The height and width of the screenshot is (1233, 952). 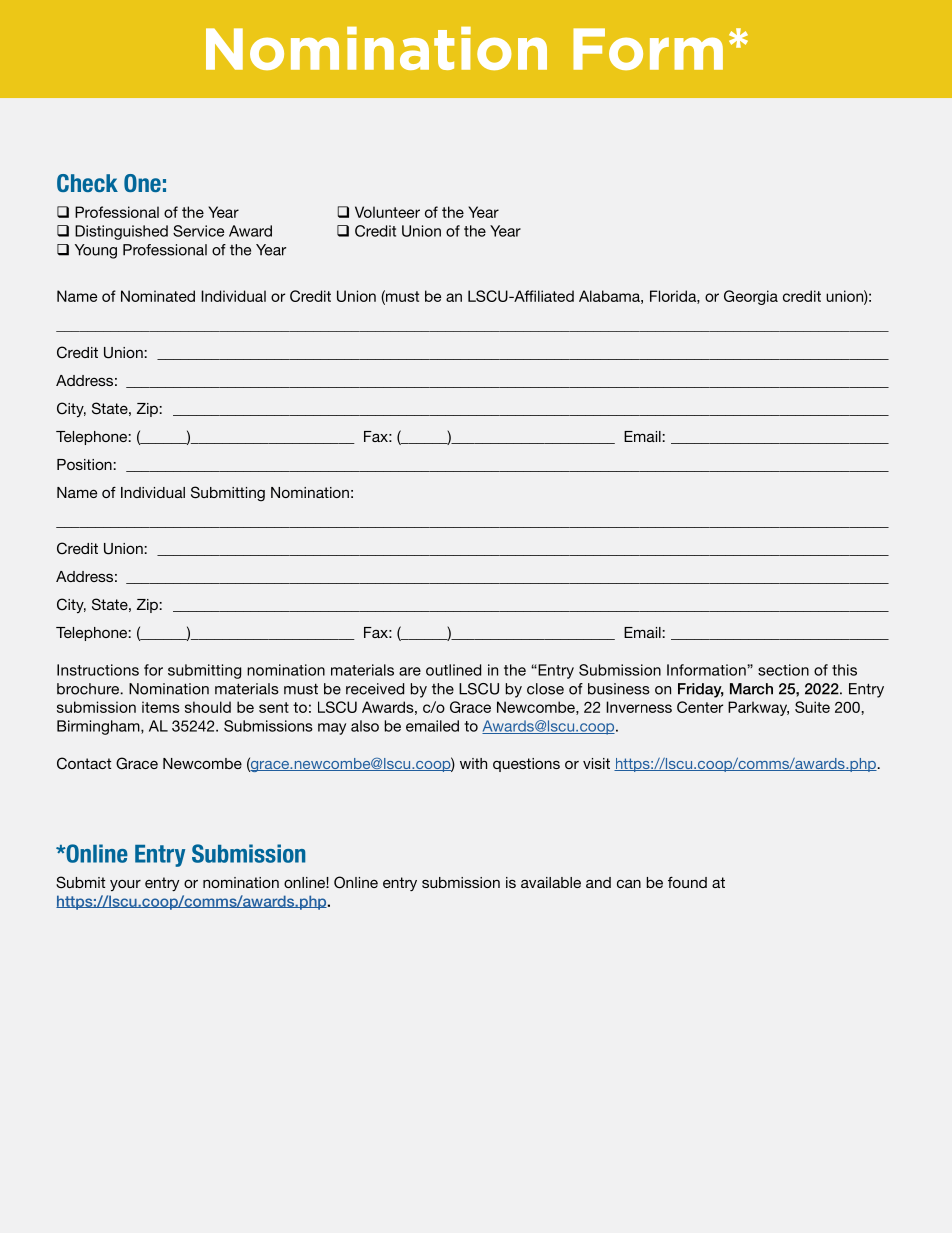 I want to click on Service, so click(x=198, y=231).
